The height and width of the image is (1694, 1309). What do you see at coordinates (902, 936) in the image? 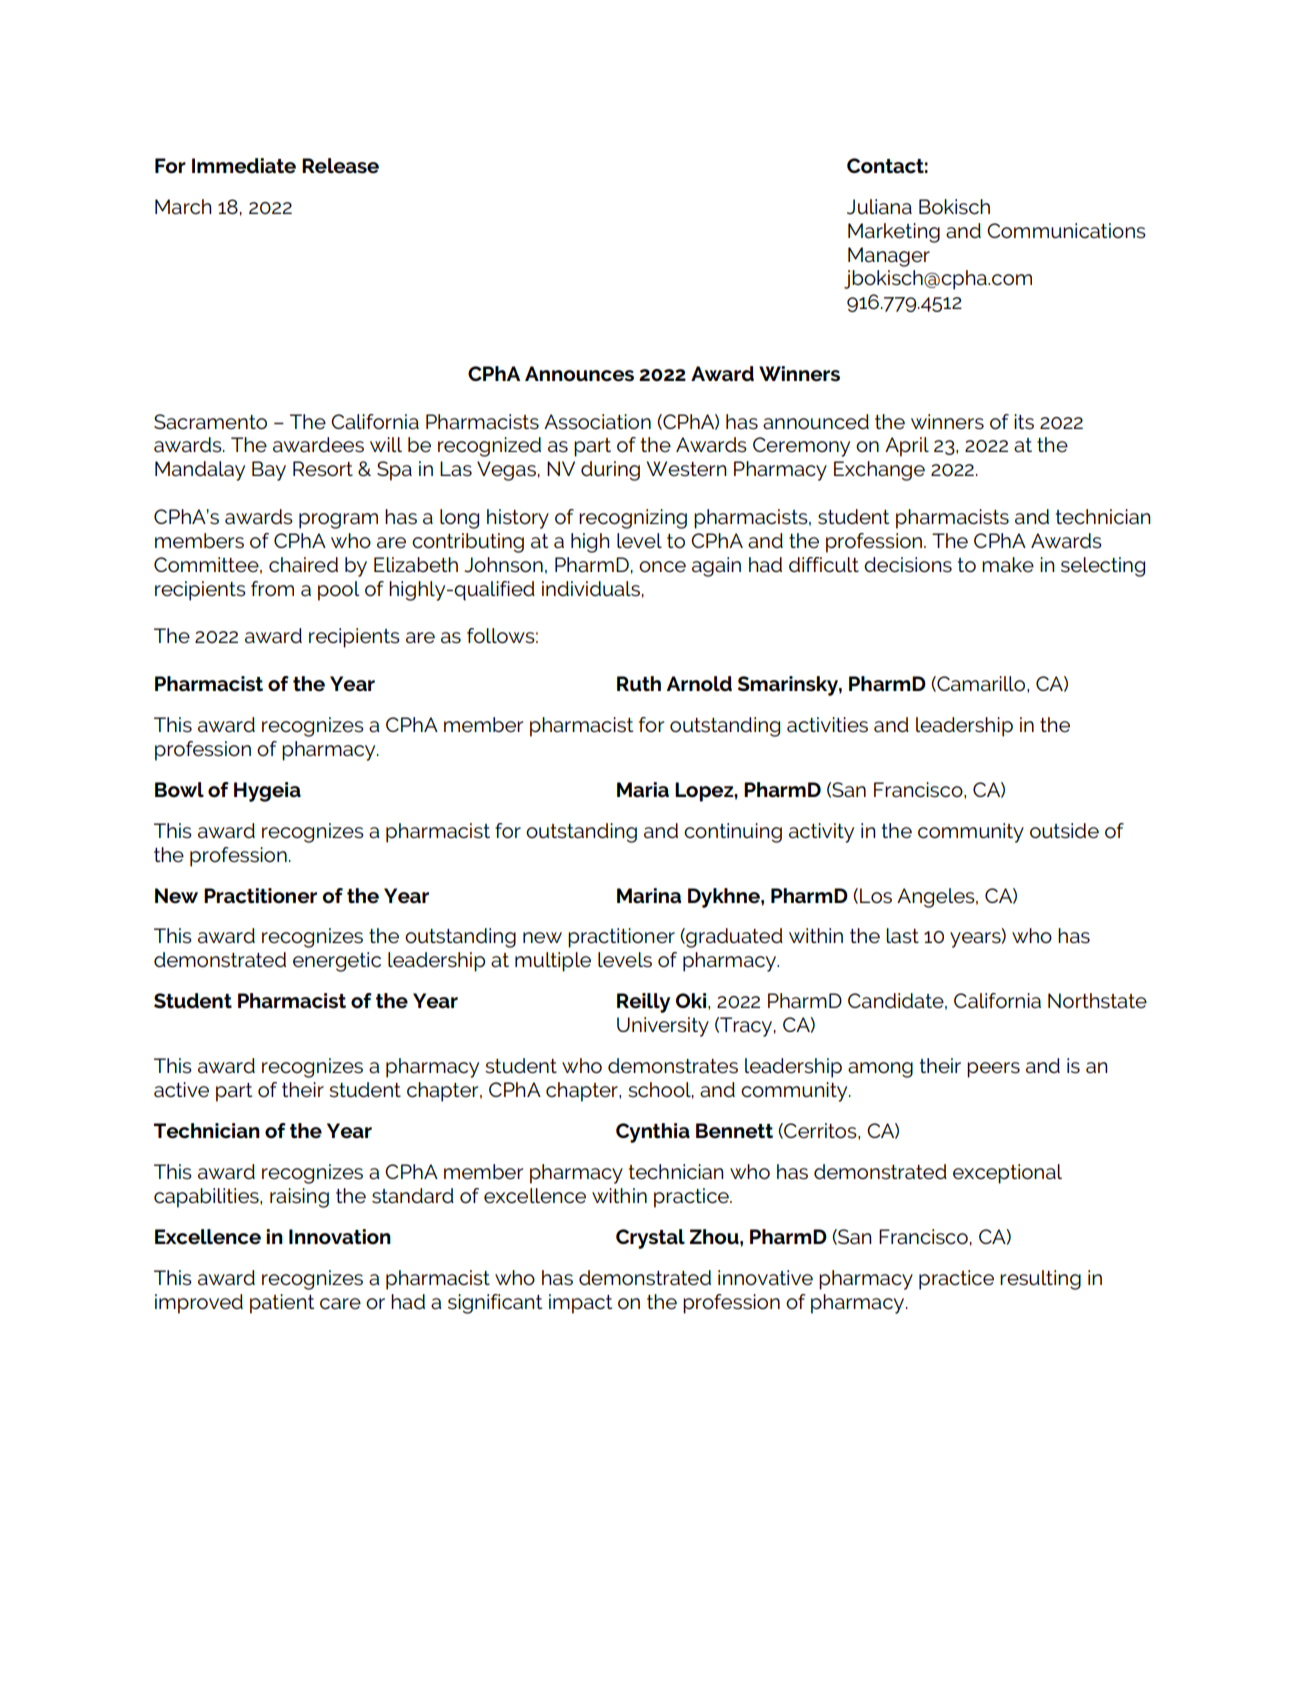
I see `last` at bounding box center [902, 936].
